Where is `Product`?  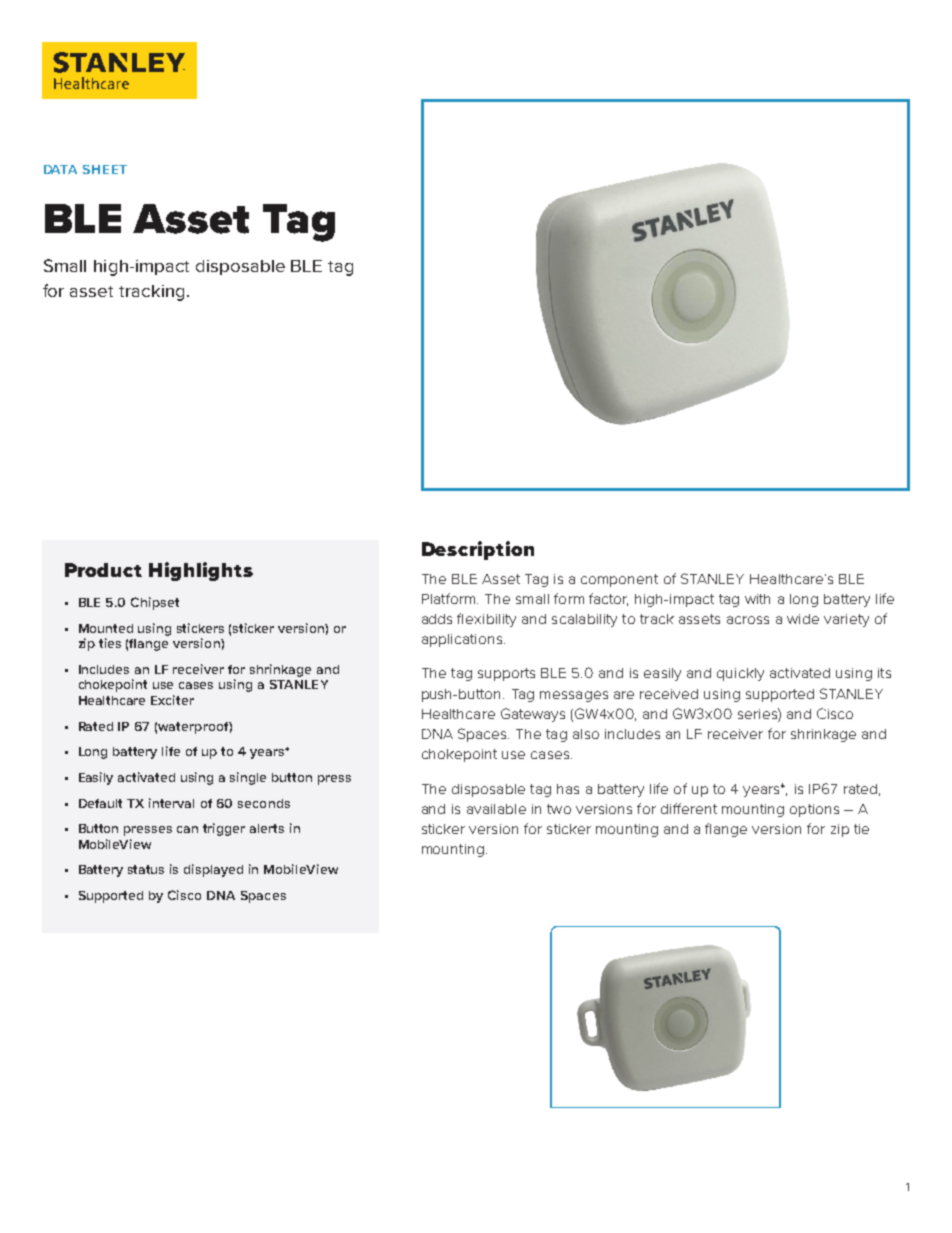 Product is located at coordinates (103, 570).
